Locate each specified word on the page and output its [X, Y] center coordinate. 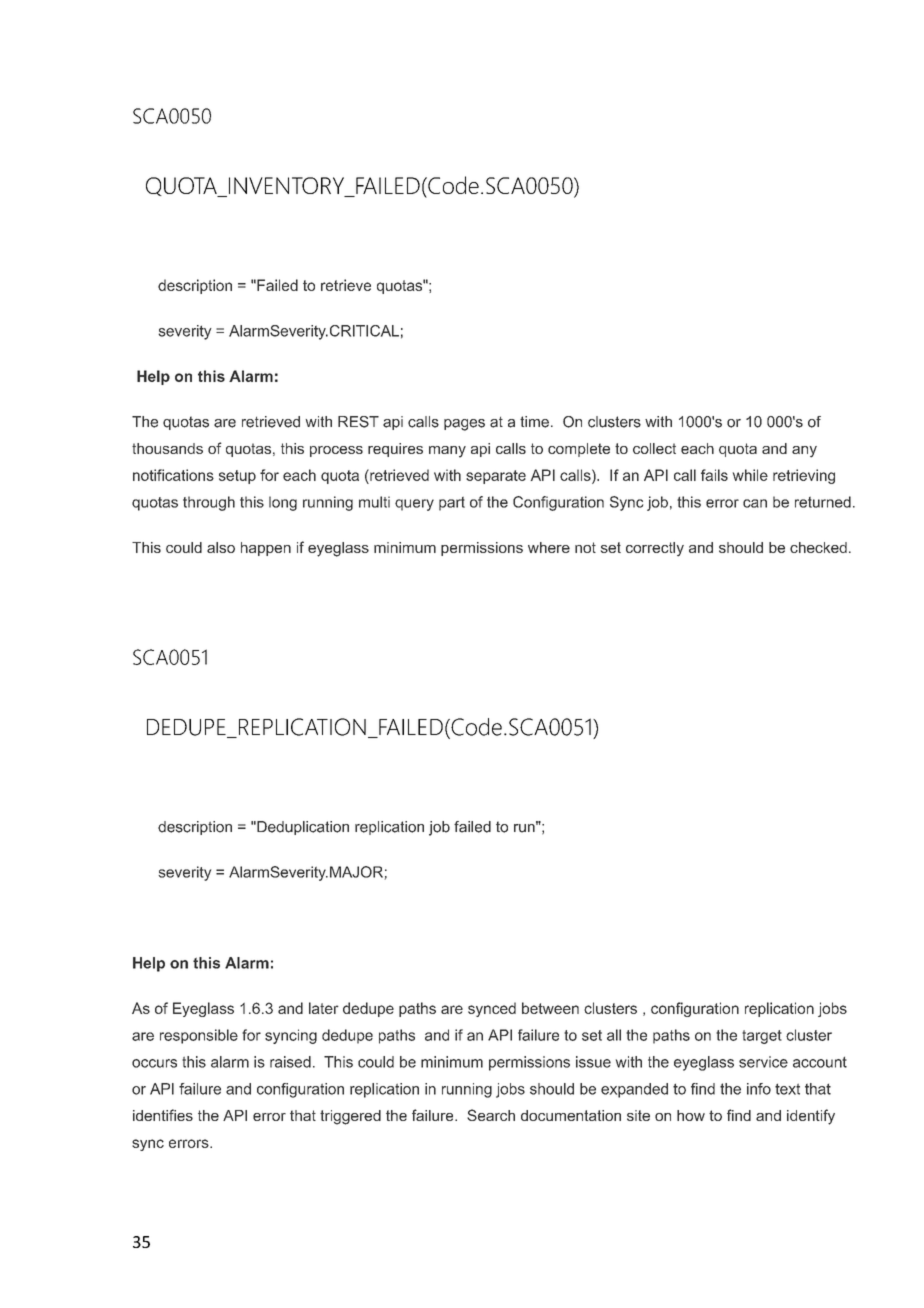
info [759, 1089]
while [750, 475]
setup [237, 477]
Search [491, 1115]
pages [464, 425]
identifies [163, 1115]
